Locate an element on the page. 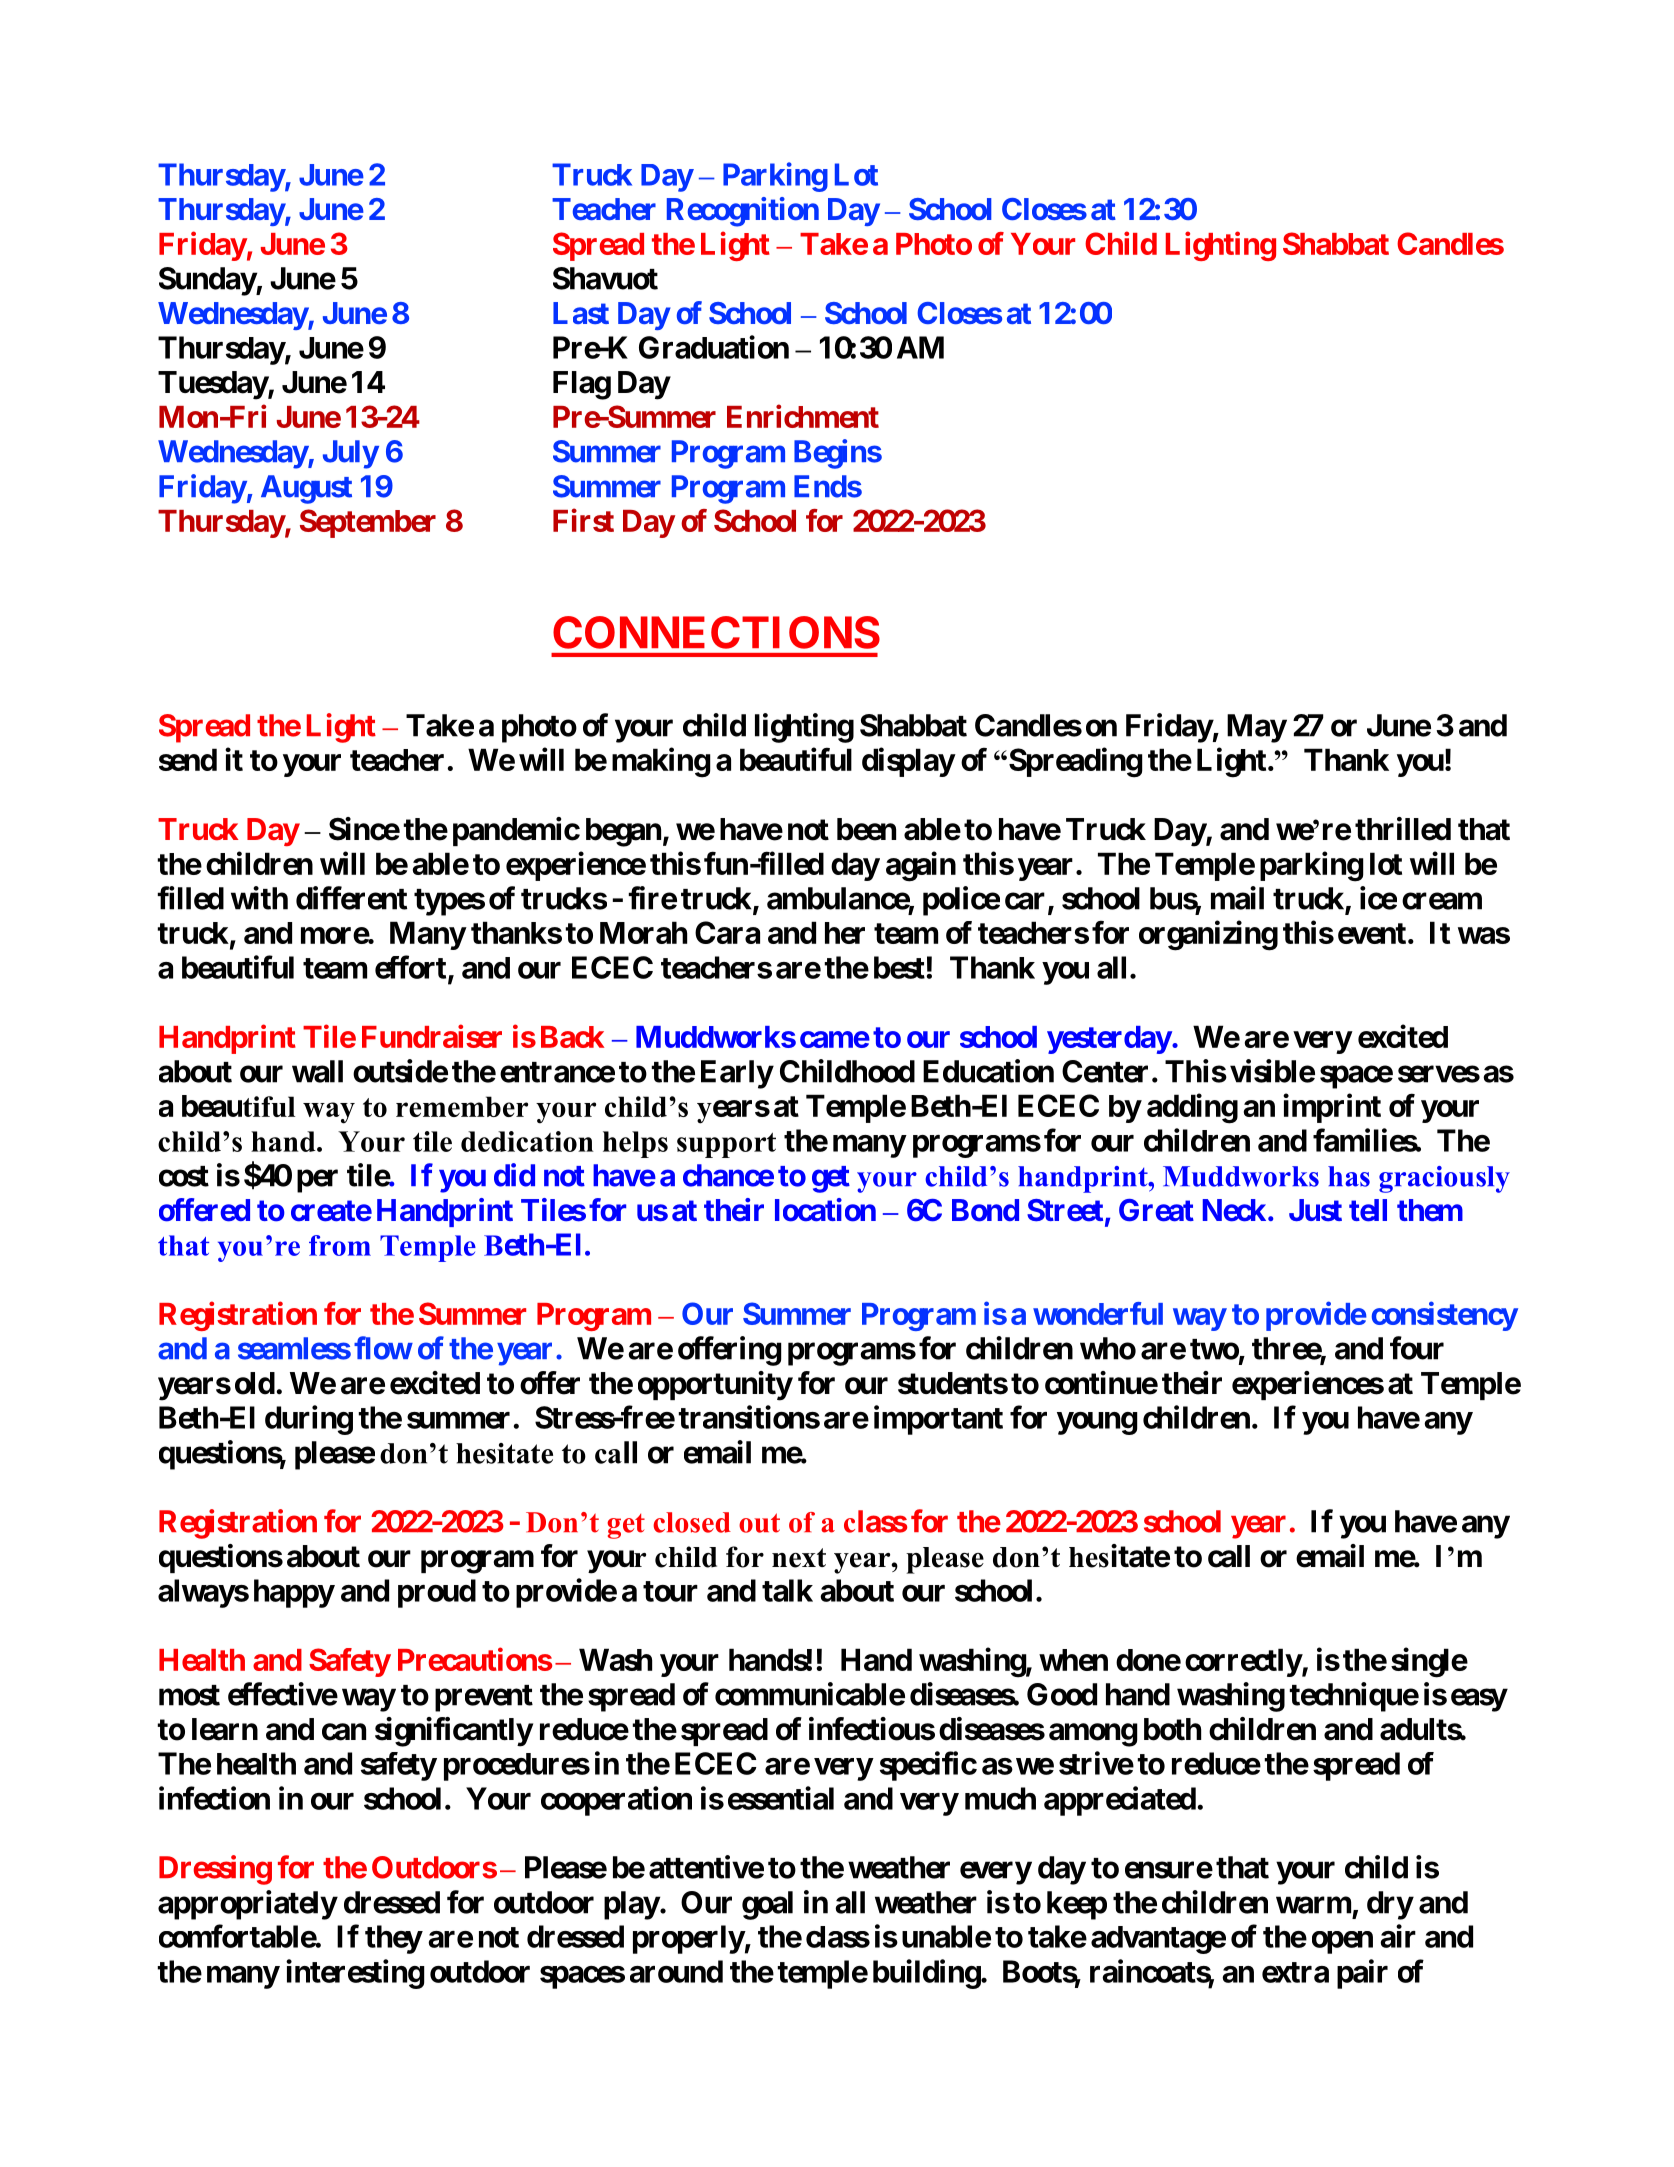 The width and height of the image is (1674, 2167). proud is located at coordinates (437, 1593).
